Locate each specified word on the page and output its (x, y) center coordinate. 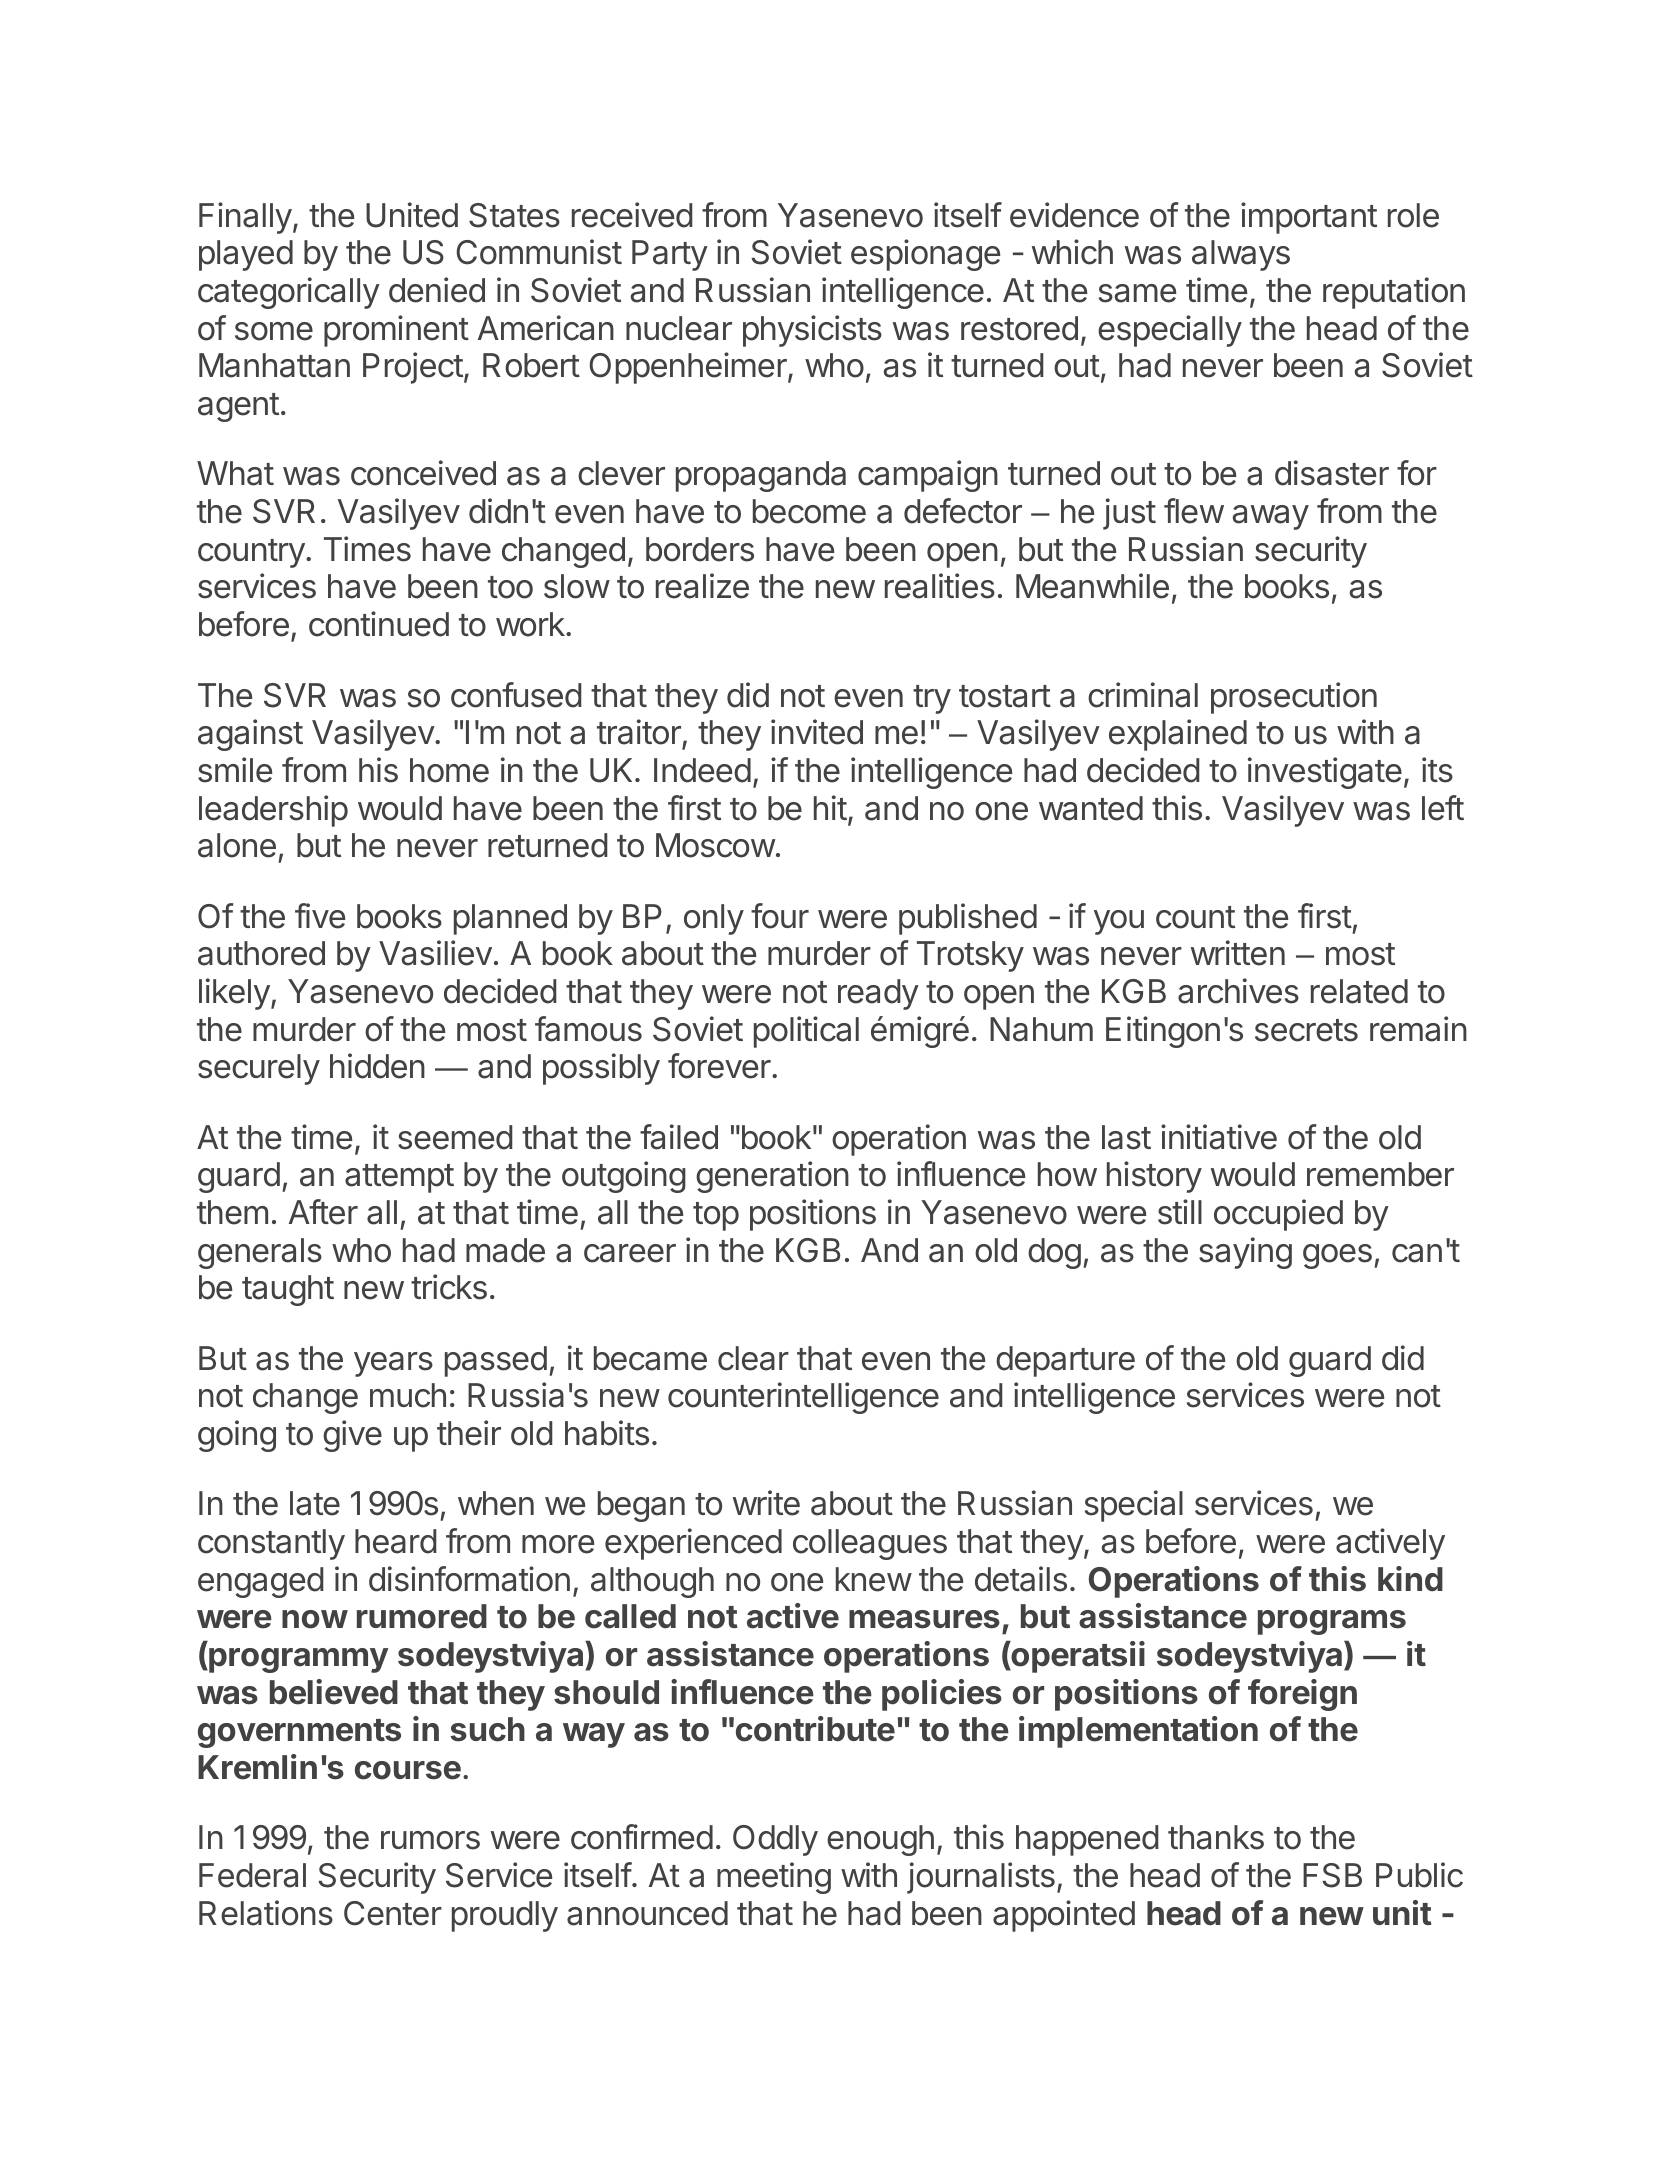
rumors (430, 1840)
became (650, 1358)
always (1241, 255)
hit (830, 807)
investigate (1325, 773)
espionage (925, 255)
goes (1337, 1256)
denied (437, 290)
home (449, 770)
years (393, 1364)
